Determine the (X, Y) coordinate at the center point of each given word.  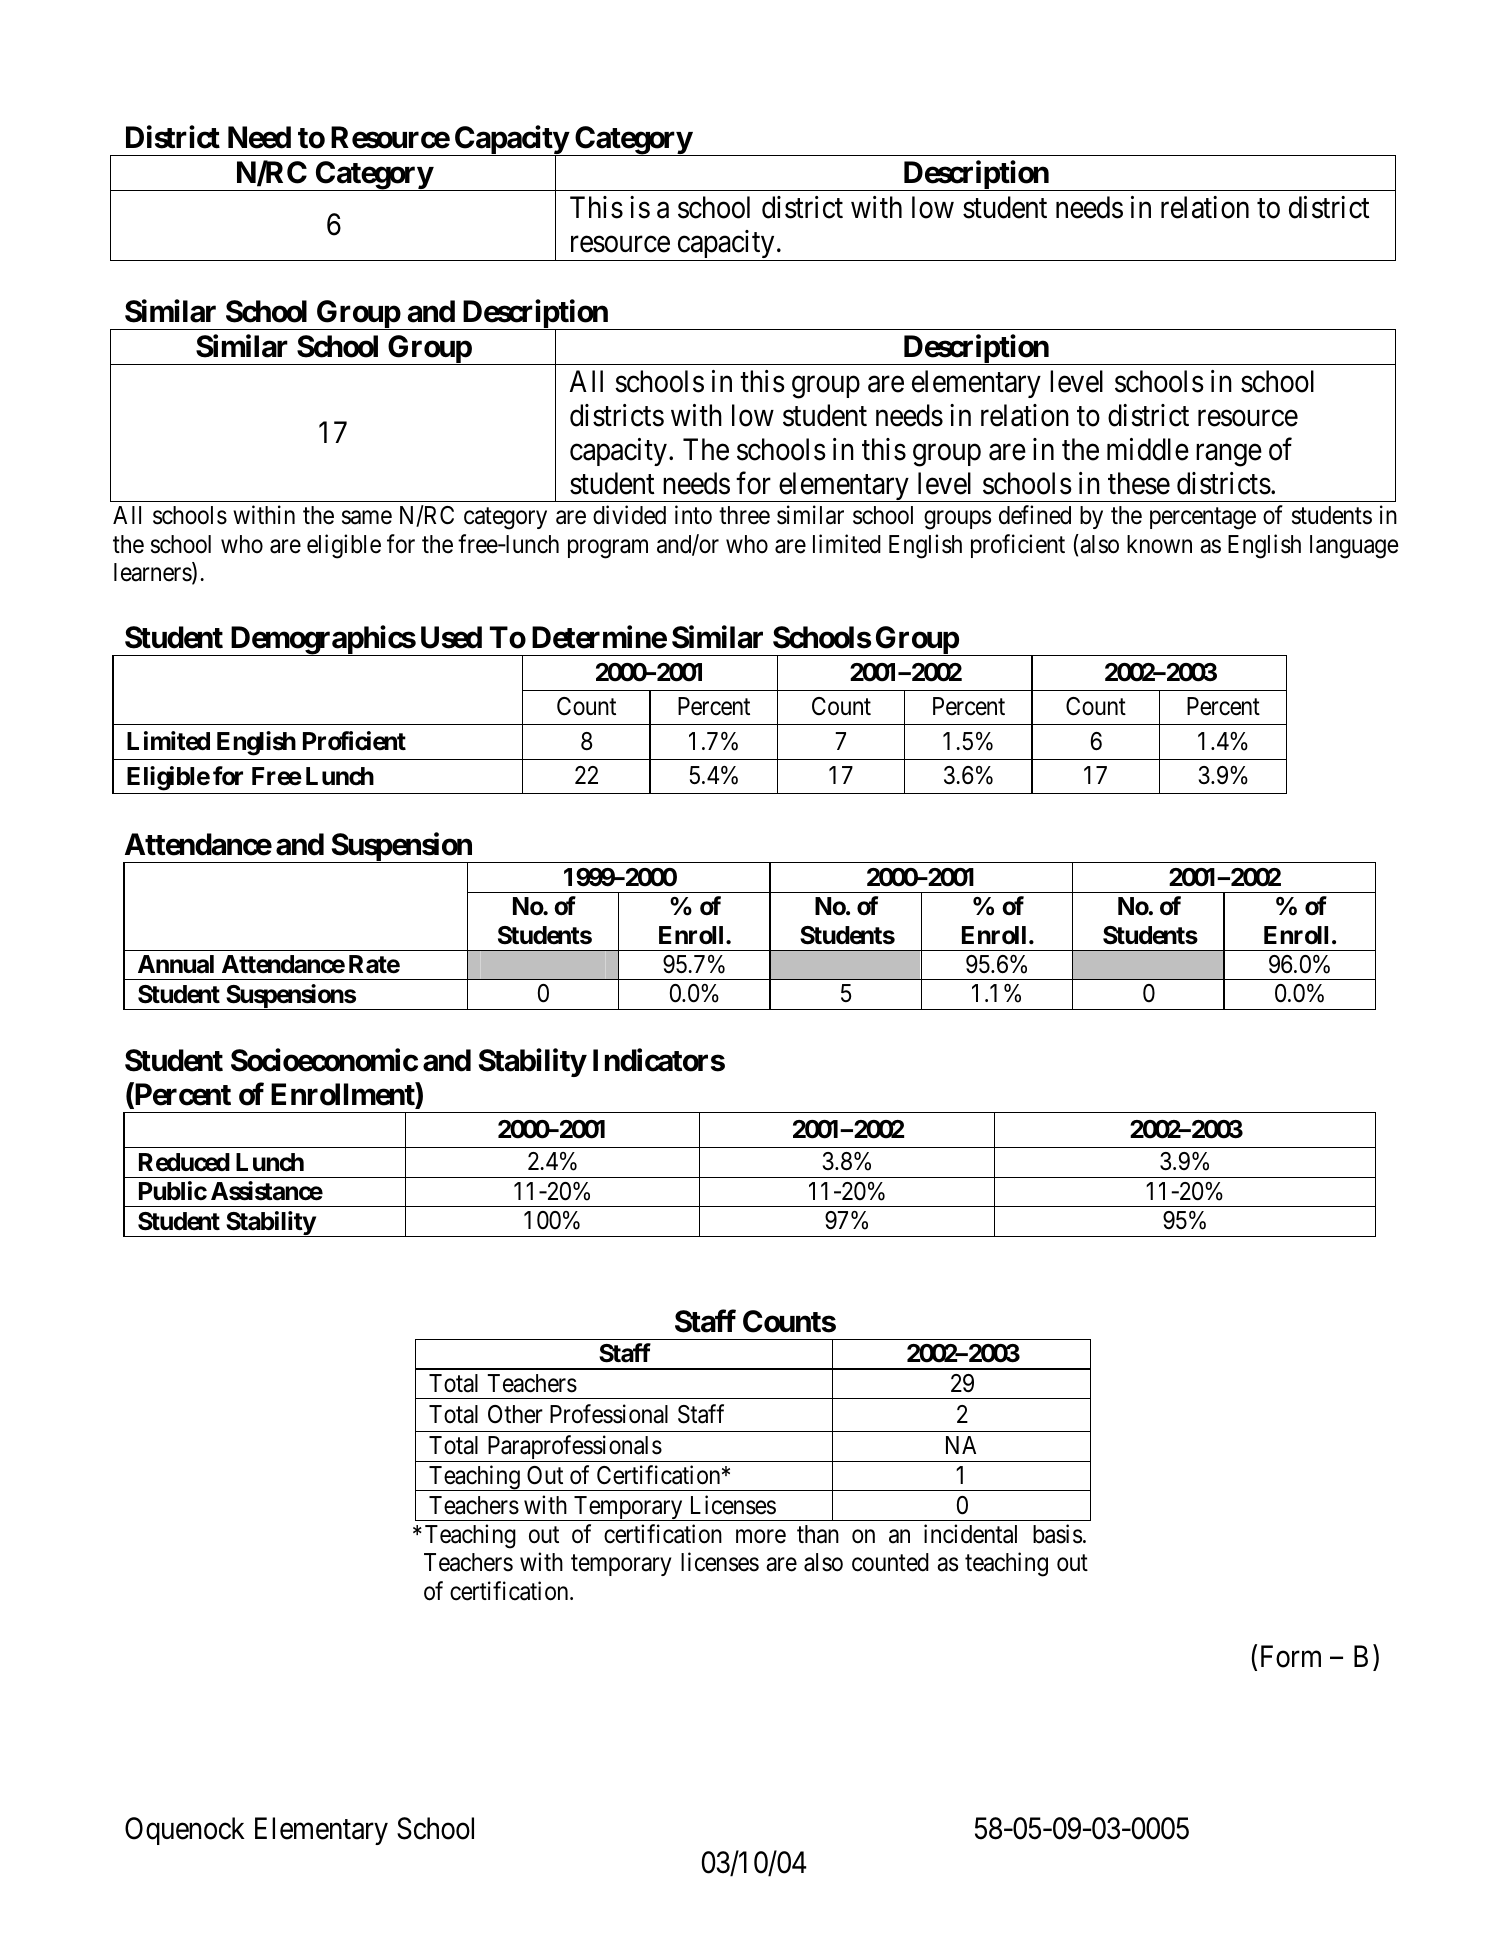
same (367, 518)
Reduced (184, 1162)
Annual (176, 964)
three (744, 515)
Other (515, 1414)
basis (1057, 1534)
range (1229, 455)
